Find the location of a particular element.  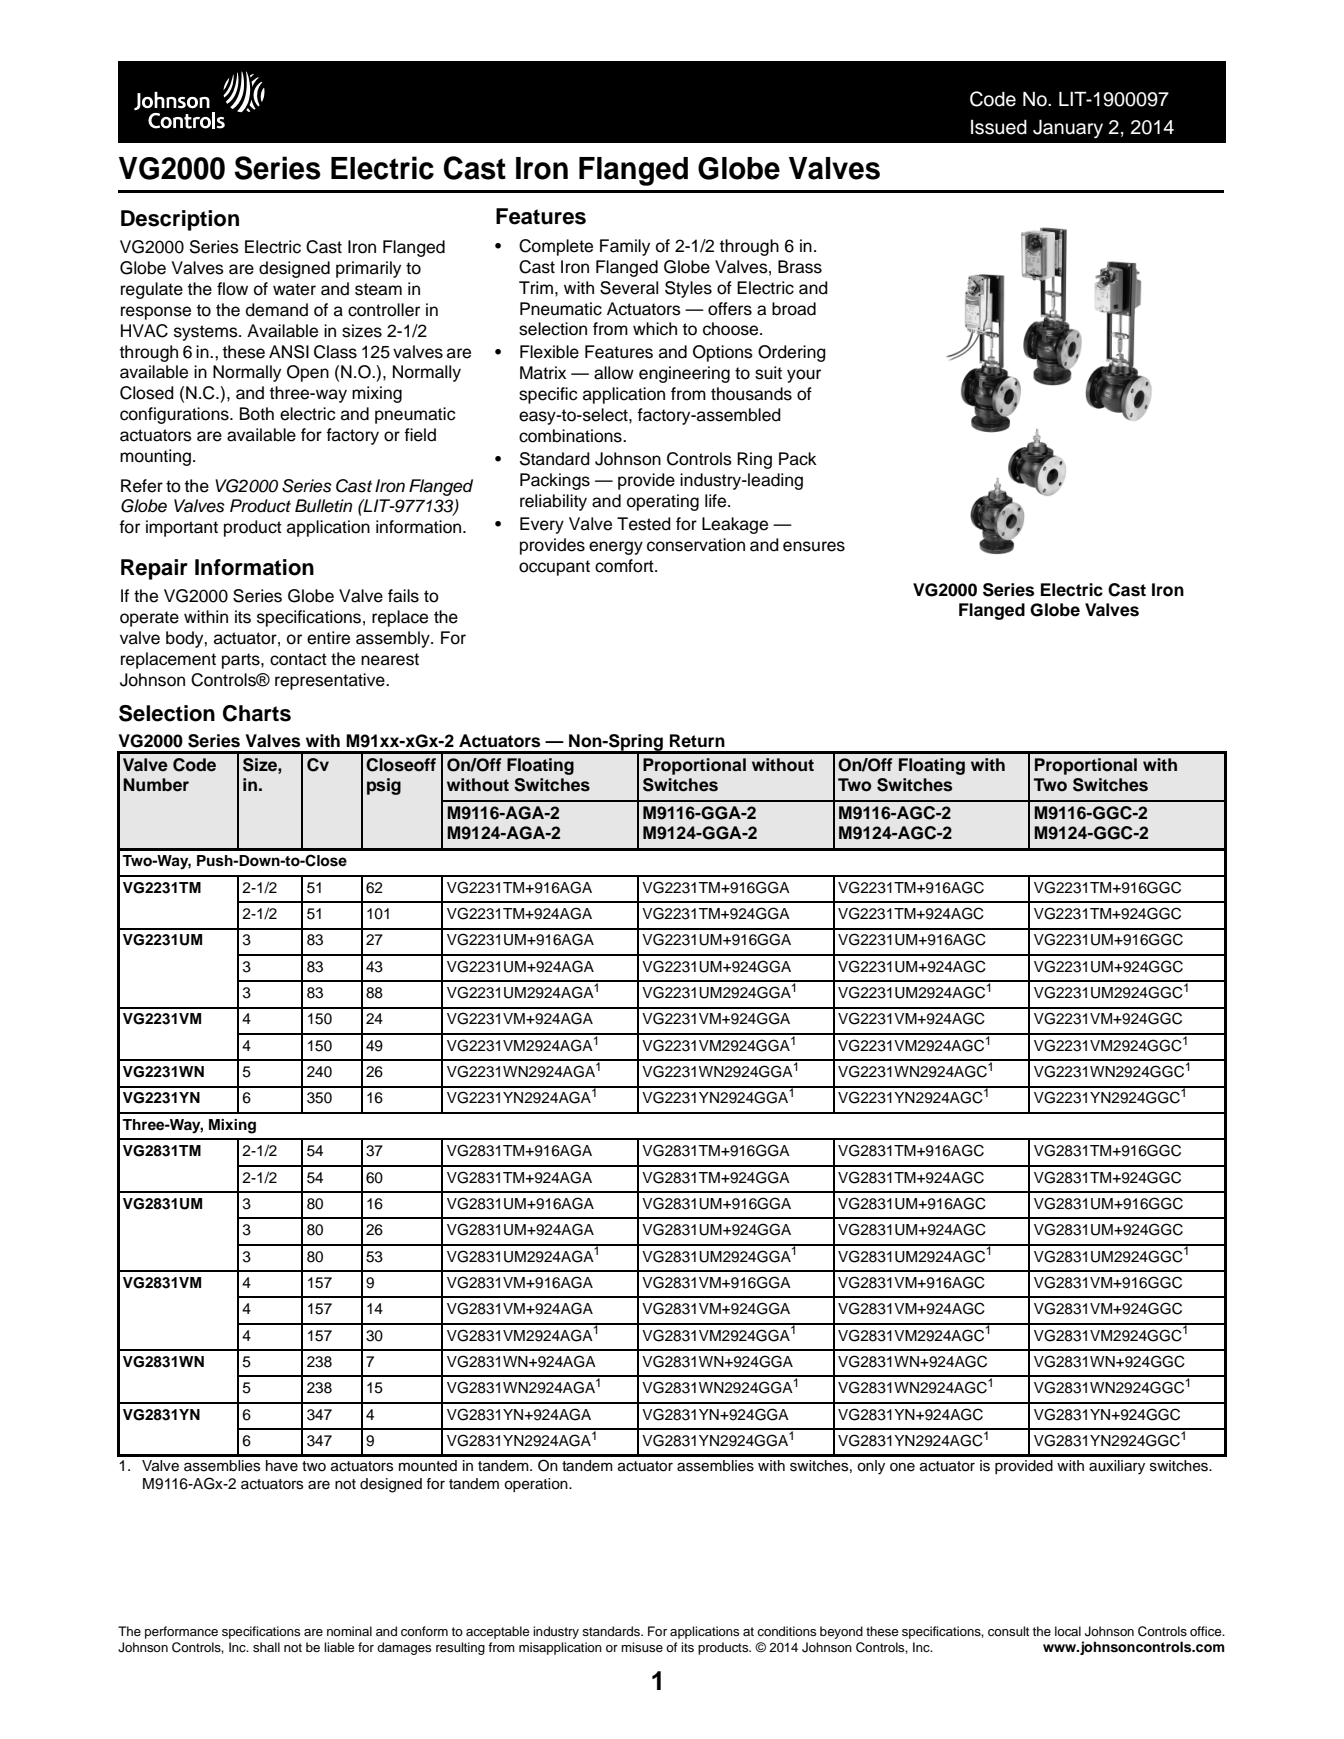

Return is located at coordinates (697, 741).
